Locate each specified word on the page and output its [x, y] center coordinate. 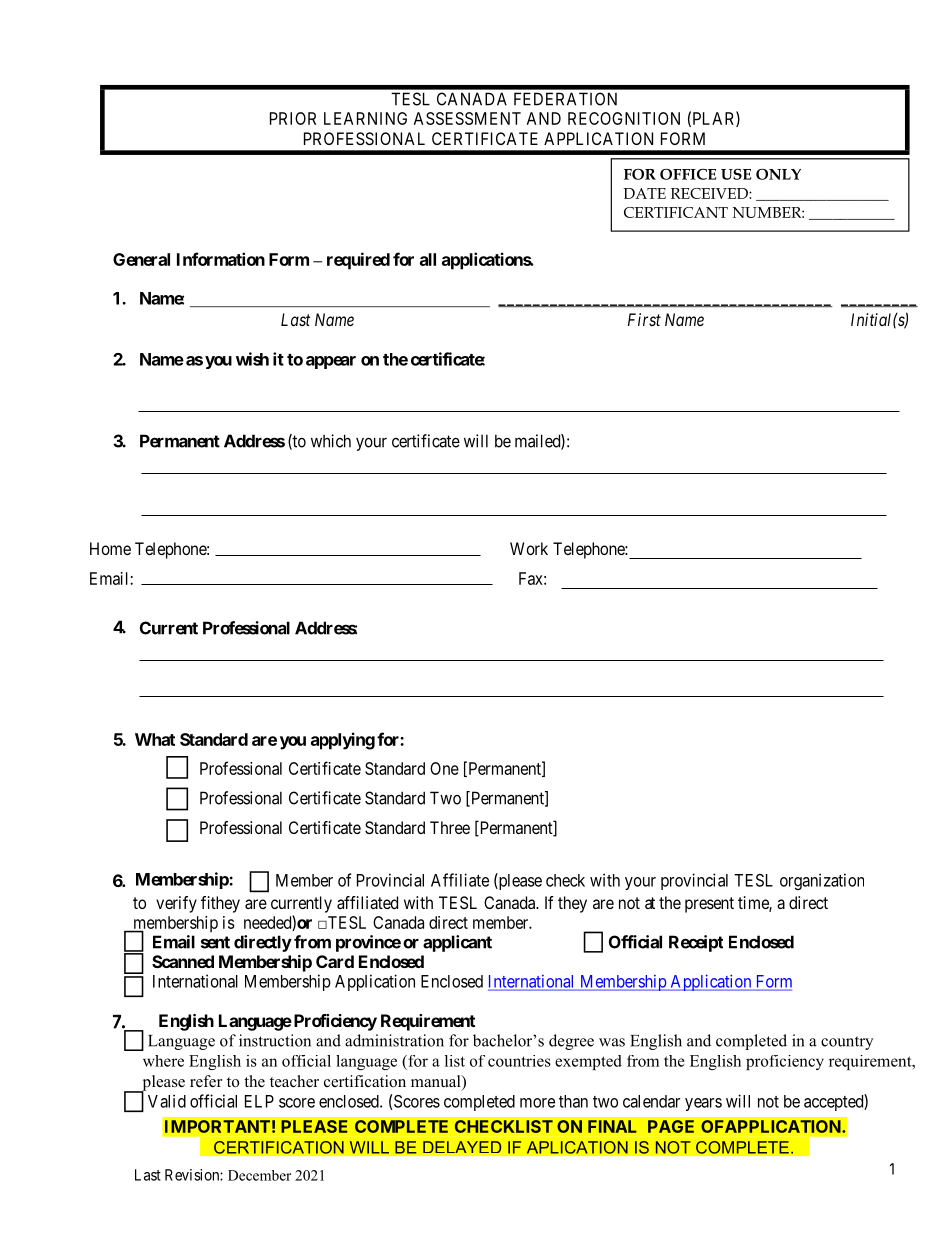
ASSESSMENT [467, 118]
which [331, 441]
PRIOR [293, 118]
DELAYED [462, 1147]
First [644, 319]
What [155, 739]
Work [529, 548]
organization [822, 881]
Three [450, 827]
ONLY [778, 174]
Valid [167, 1101]
